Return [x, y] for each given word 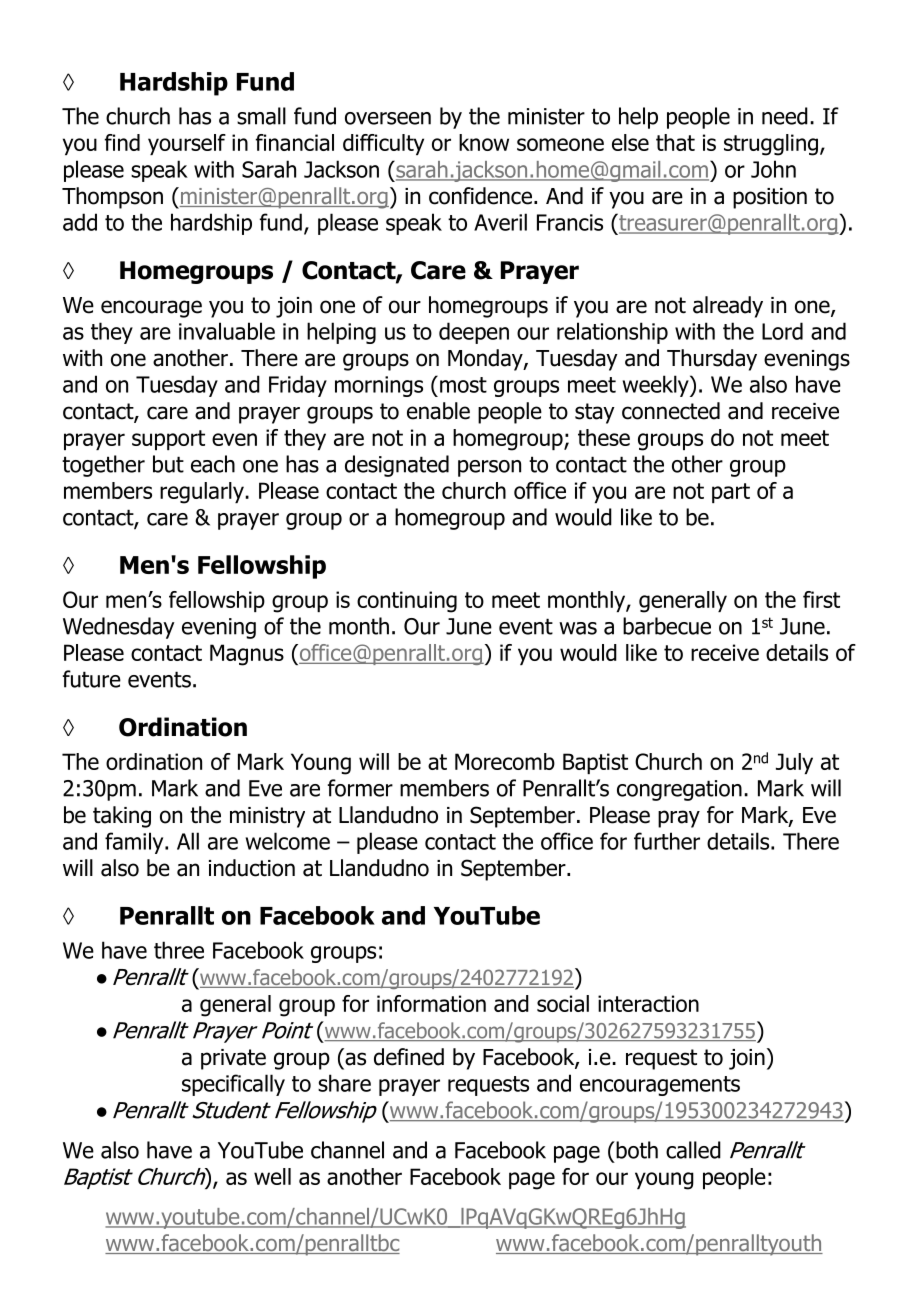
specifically [233, 1085]
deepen [474, 333]
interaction [648, 1003]
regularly [203, 493]
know [484, 142]
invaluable [227, 331]
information [431, 1003]
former [360, 788]
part [731, 493]
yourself [187, 144]
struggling [771, 145]
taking [122, 817]
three [179, 950]
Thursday [712, 360]
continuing [407, 602]
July [794, 763]
